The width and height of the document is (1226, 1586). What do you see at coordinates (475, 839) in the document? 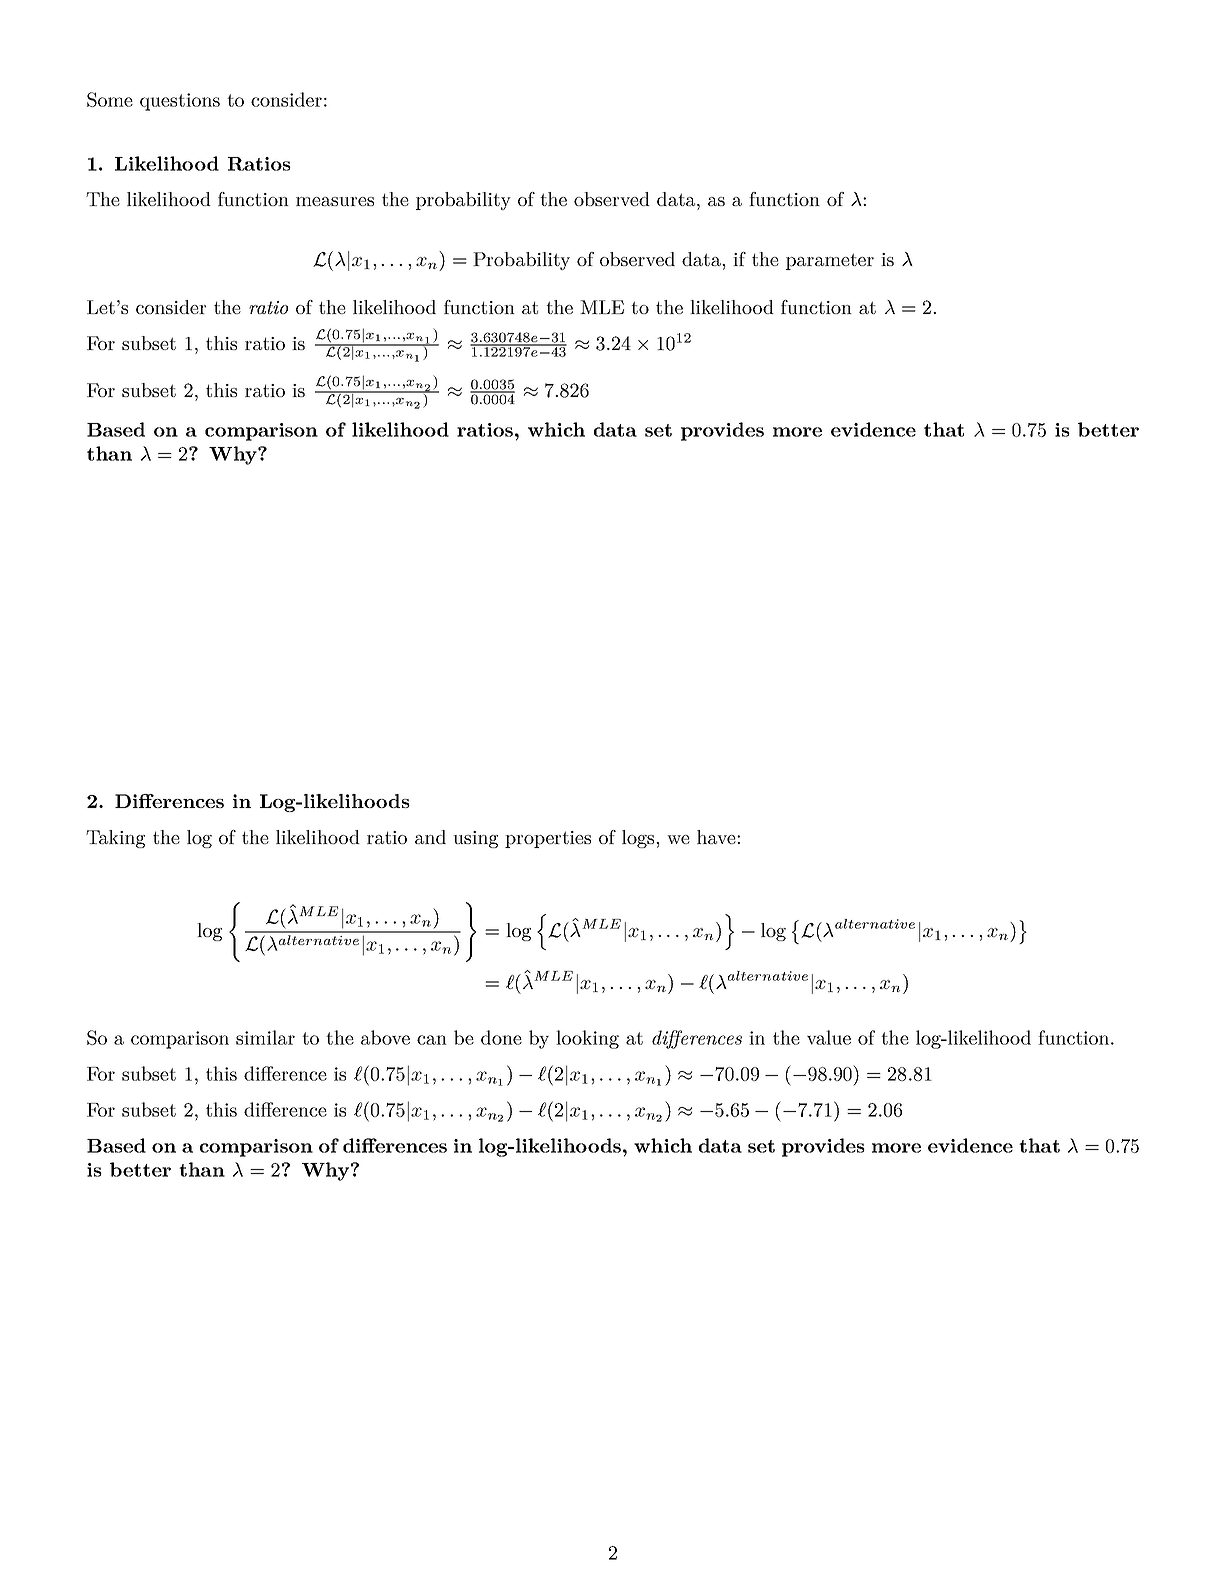
I see `using` at bounding box center [475, 839].
